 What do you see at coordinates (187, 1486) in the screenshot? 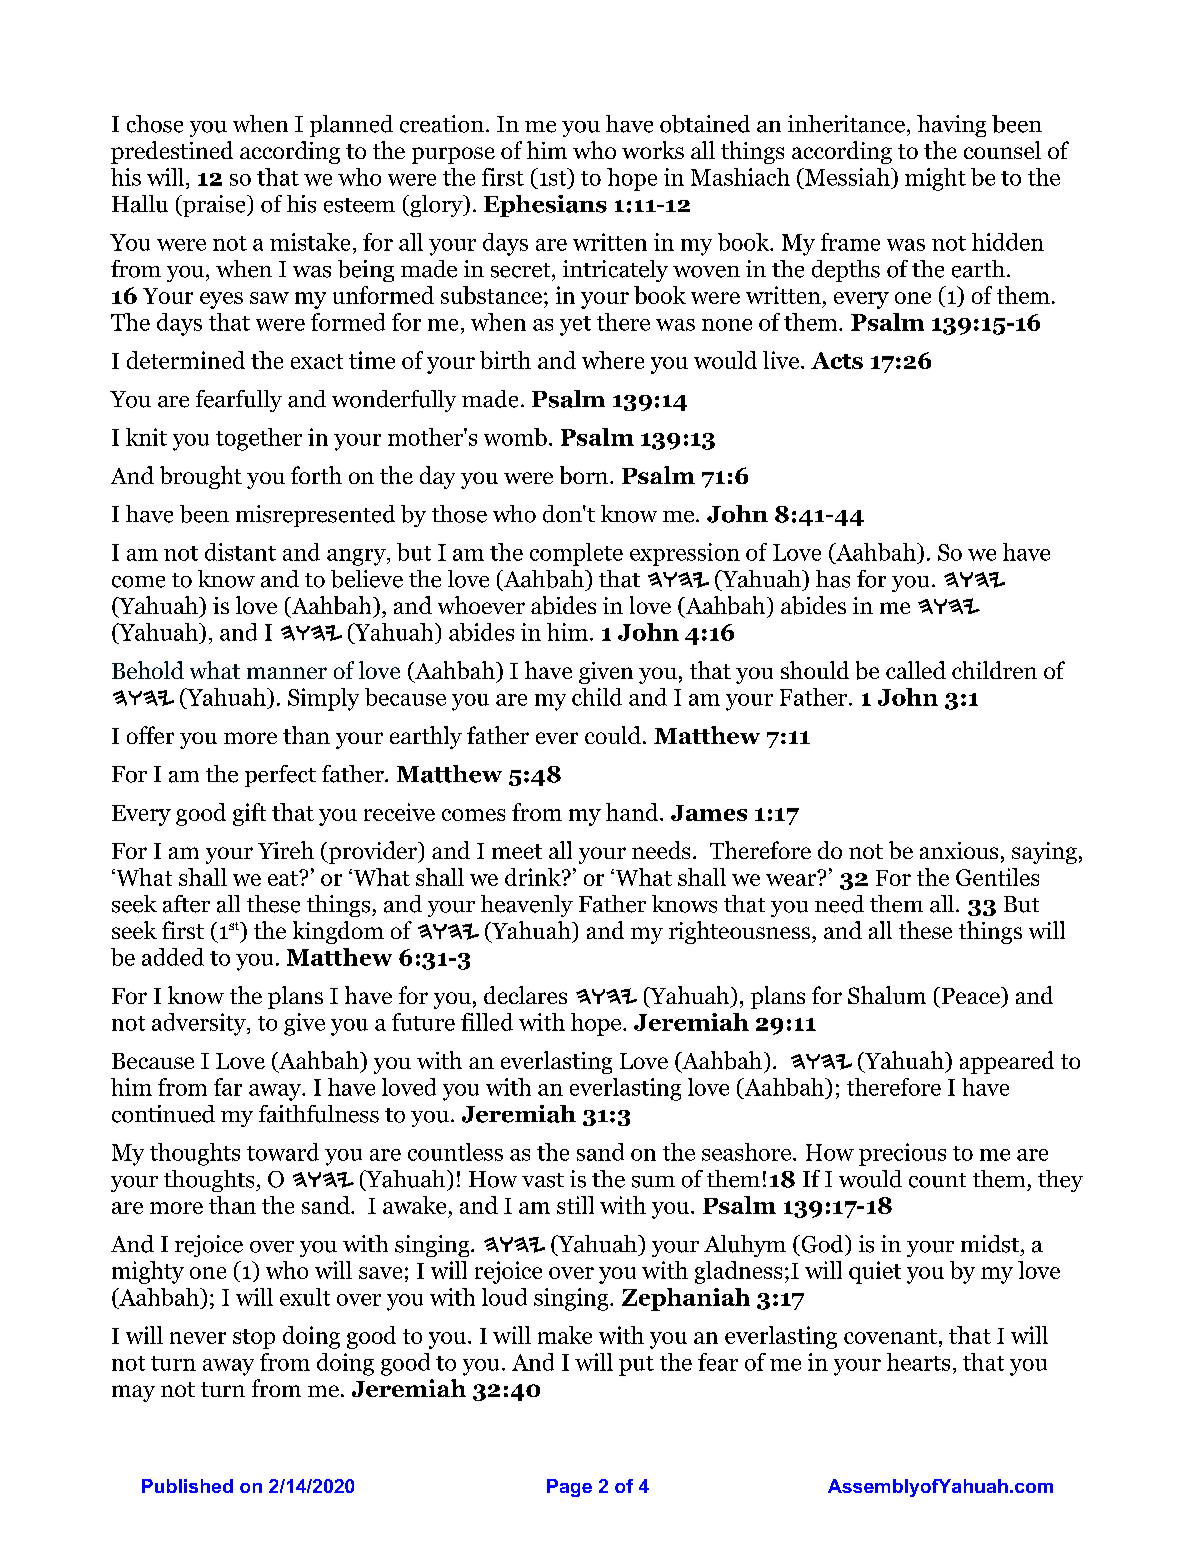
I see `Published` at bounding box center [187, 1486].
